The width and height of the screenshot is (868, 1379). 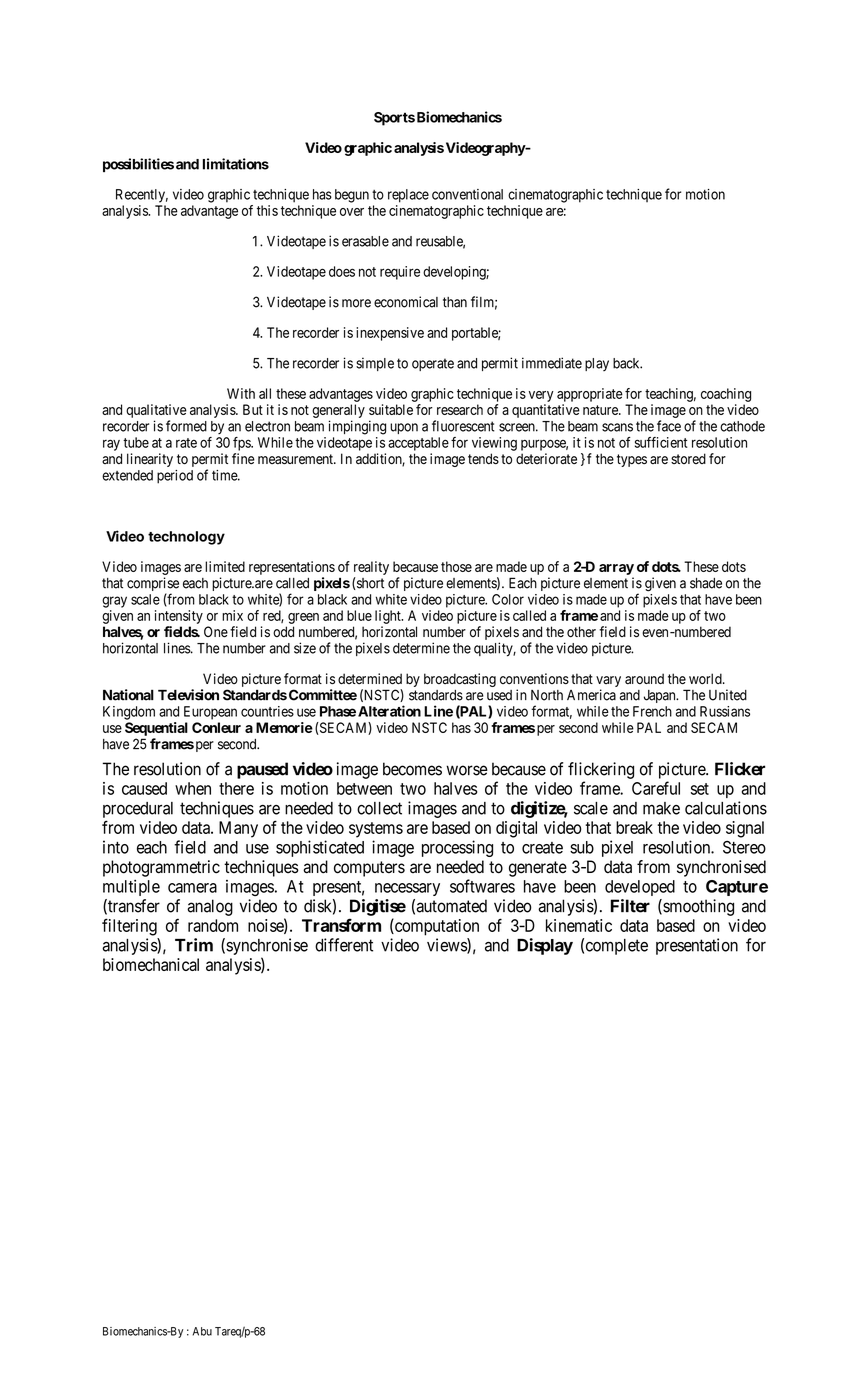 What do you see at coordinates (407, 889) in the screenshot?
I see `necessary` at bounding box center [407, 889].
